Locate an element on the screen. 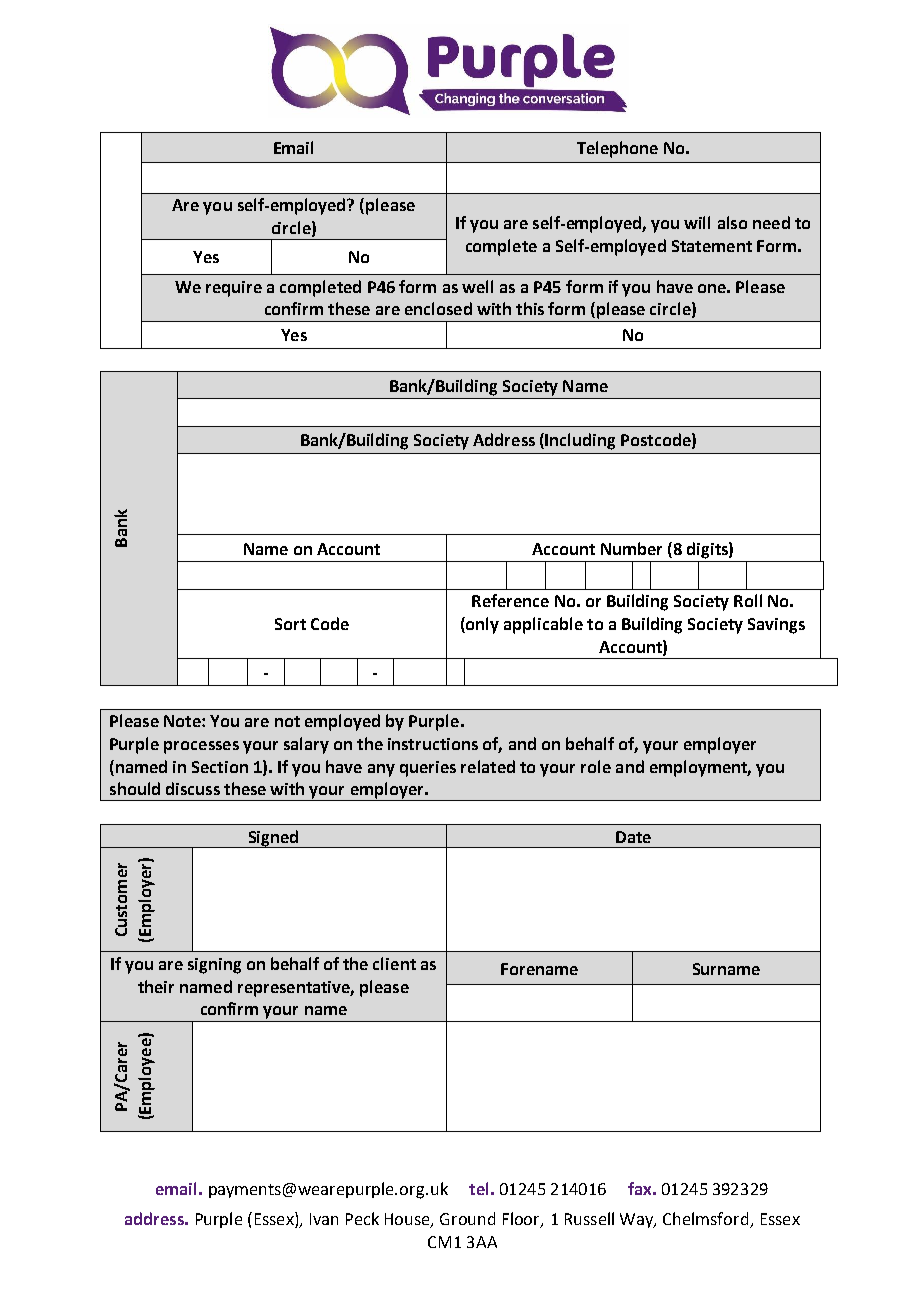 The width and height of the screenshot is (924, 1308). well is located at coordinates (477, 286).
